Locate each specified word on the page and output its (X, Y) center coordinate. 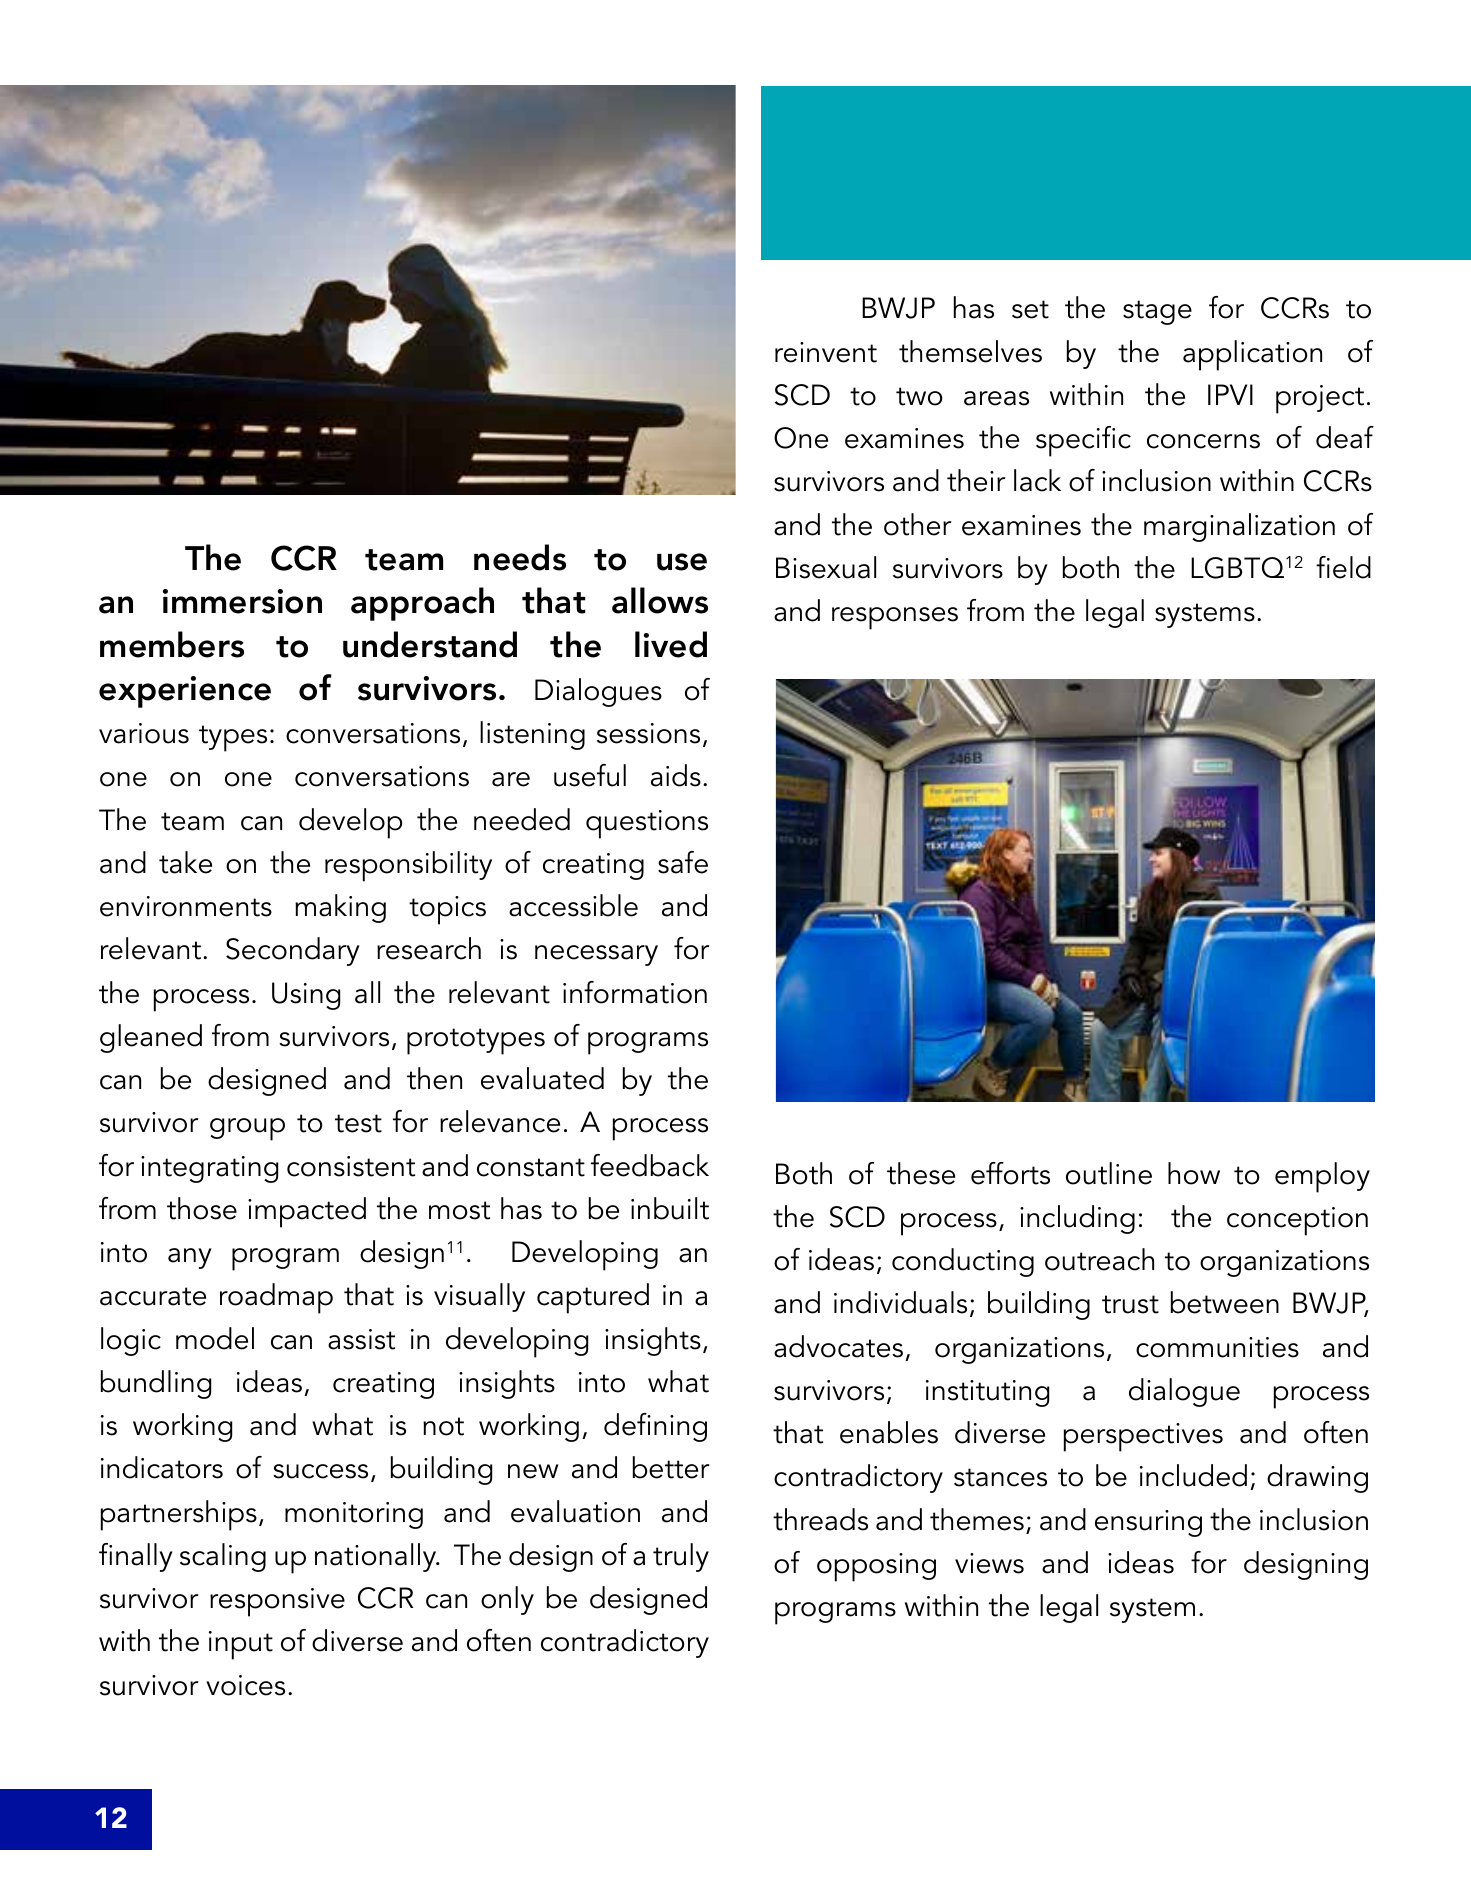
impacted (307, 1212)
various (144, 733)
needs (520, 557)
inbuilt (670, 1208)
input (241, 1645)
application (1252, 355)
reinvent (826, 352)
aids (676, 775)
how (1194, 1173)
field (1343, 567)
